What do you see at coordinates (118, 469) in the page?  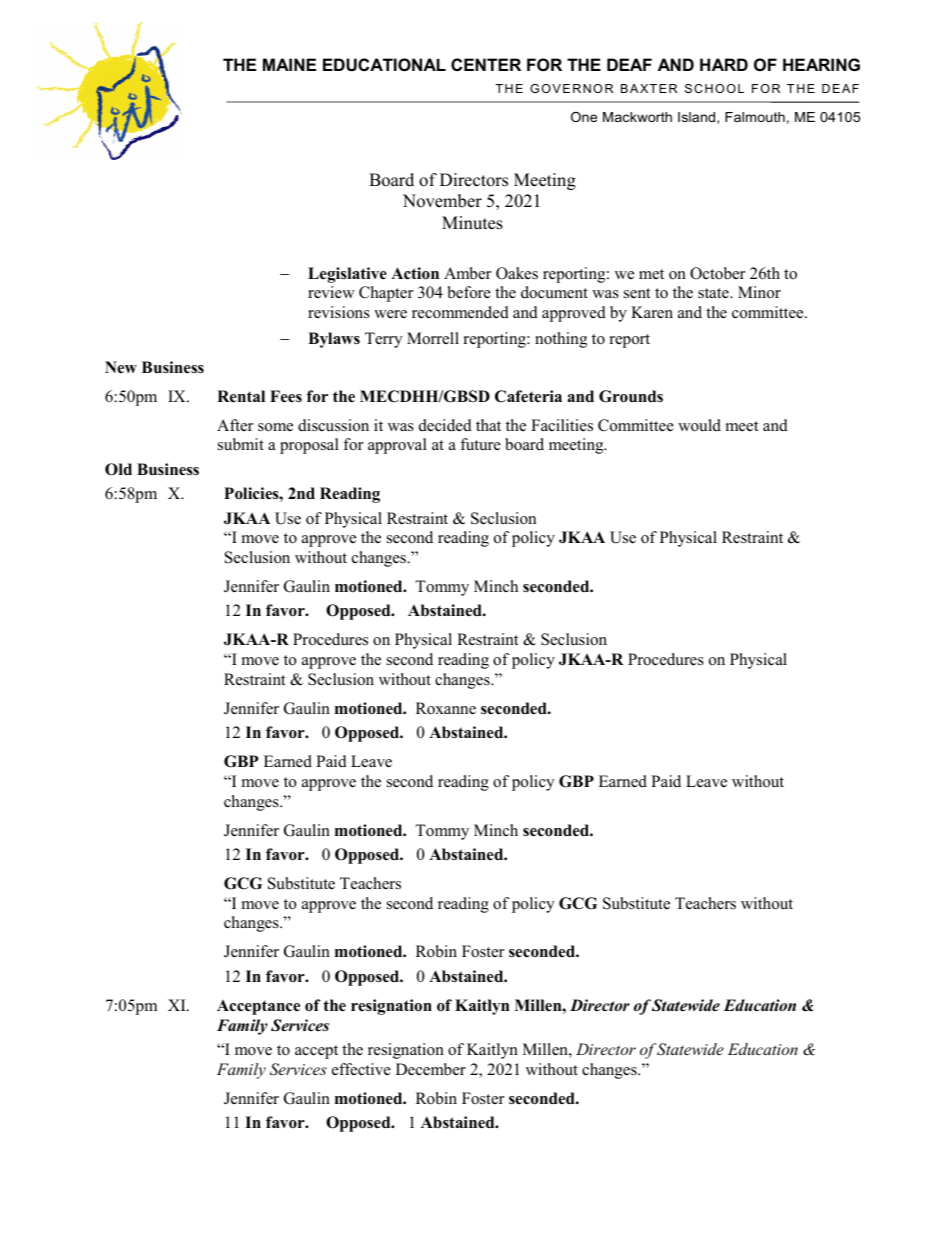 I see `Old` at bounding box center [118, 469].
